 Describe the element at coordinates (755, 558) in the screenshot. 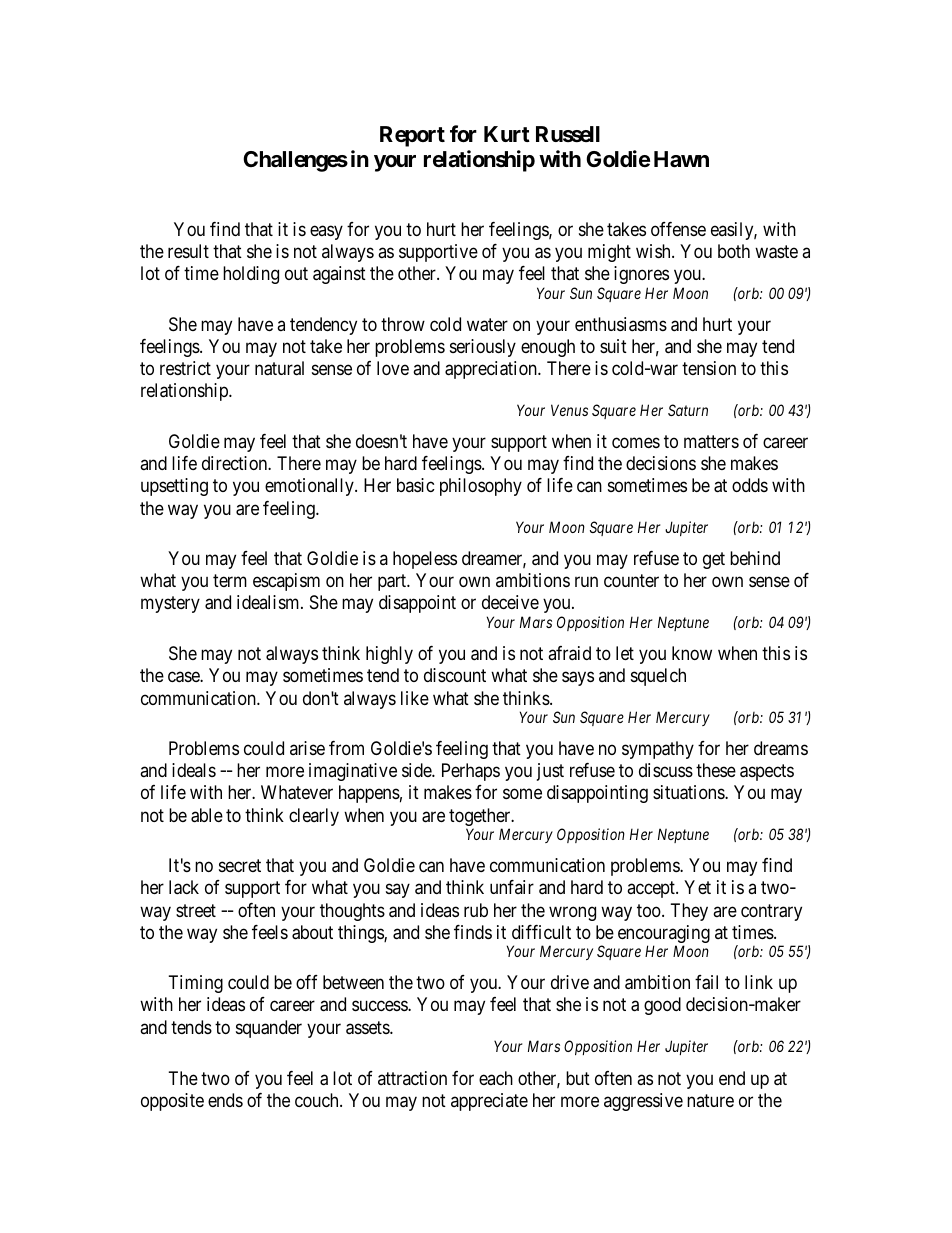

I see `behind` at that location.
